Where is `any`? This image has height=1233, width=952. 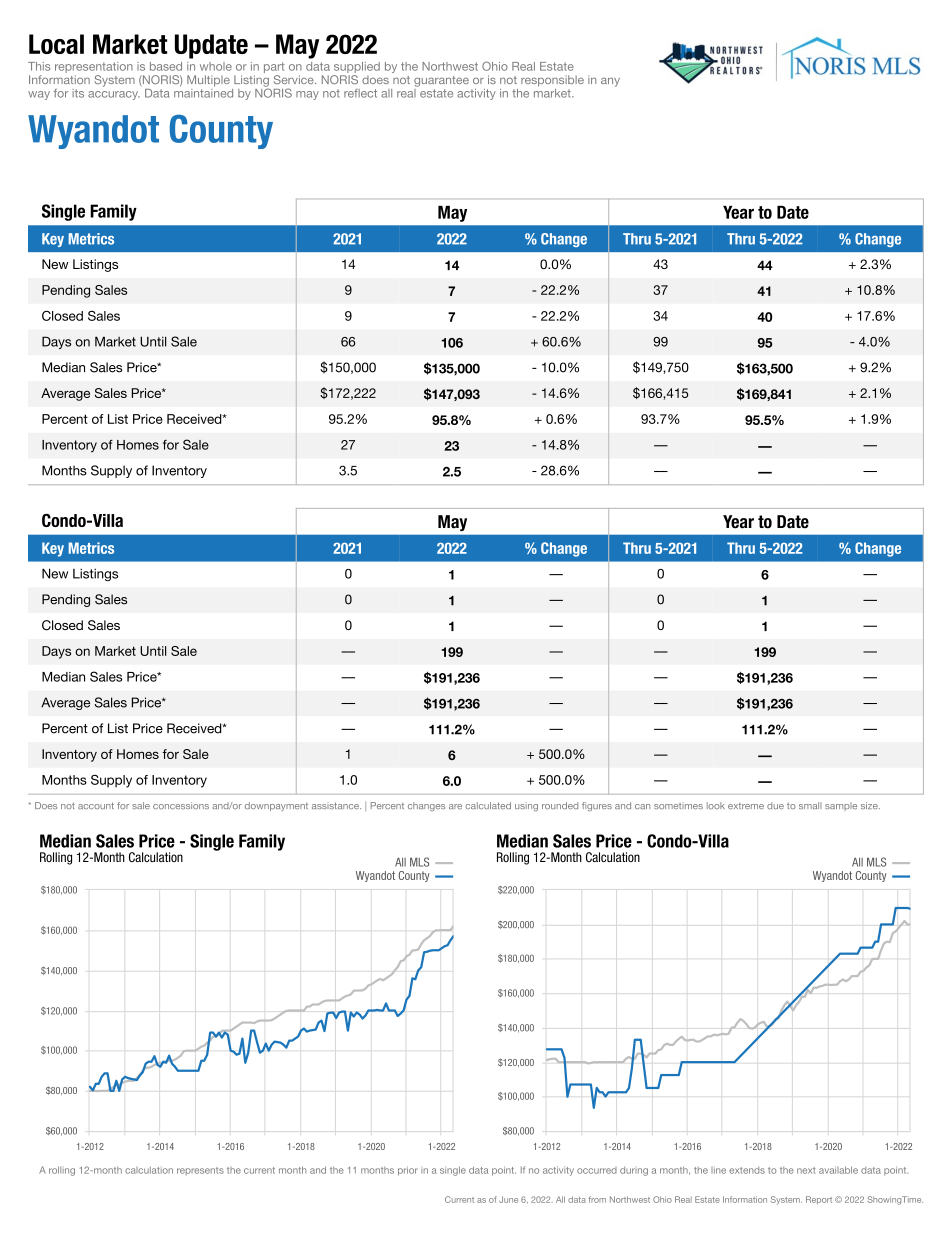
any is located at coordinates (610, 82).
